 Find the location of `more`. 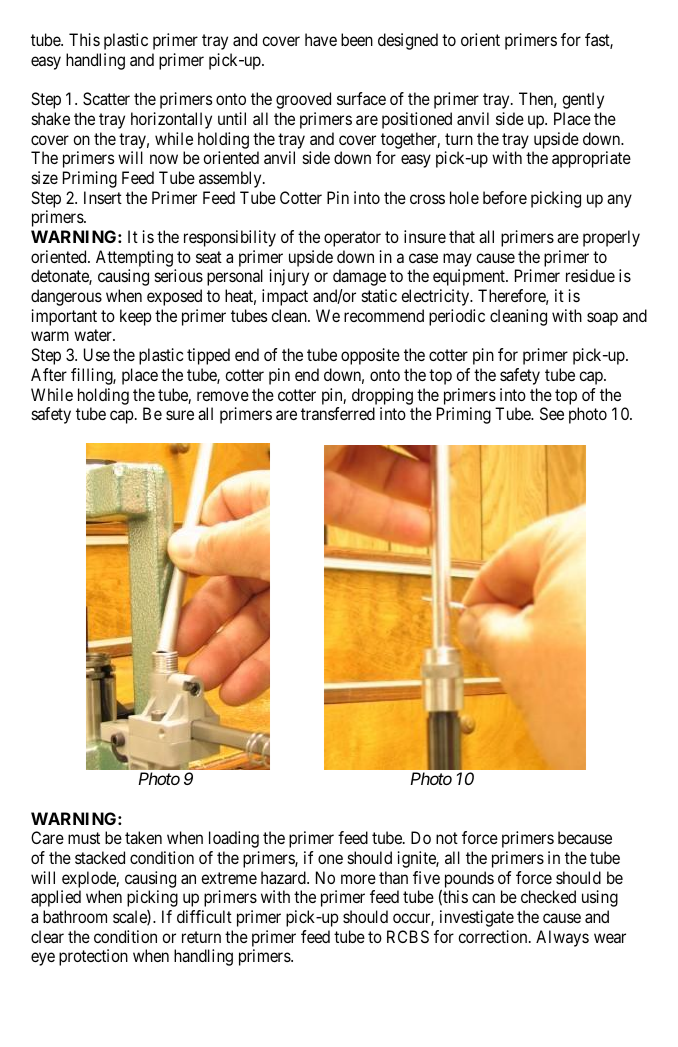

more is located at coordinates (358, 879).
